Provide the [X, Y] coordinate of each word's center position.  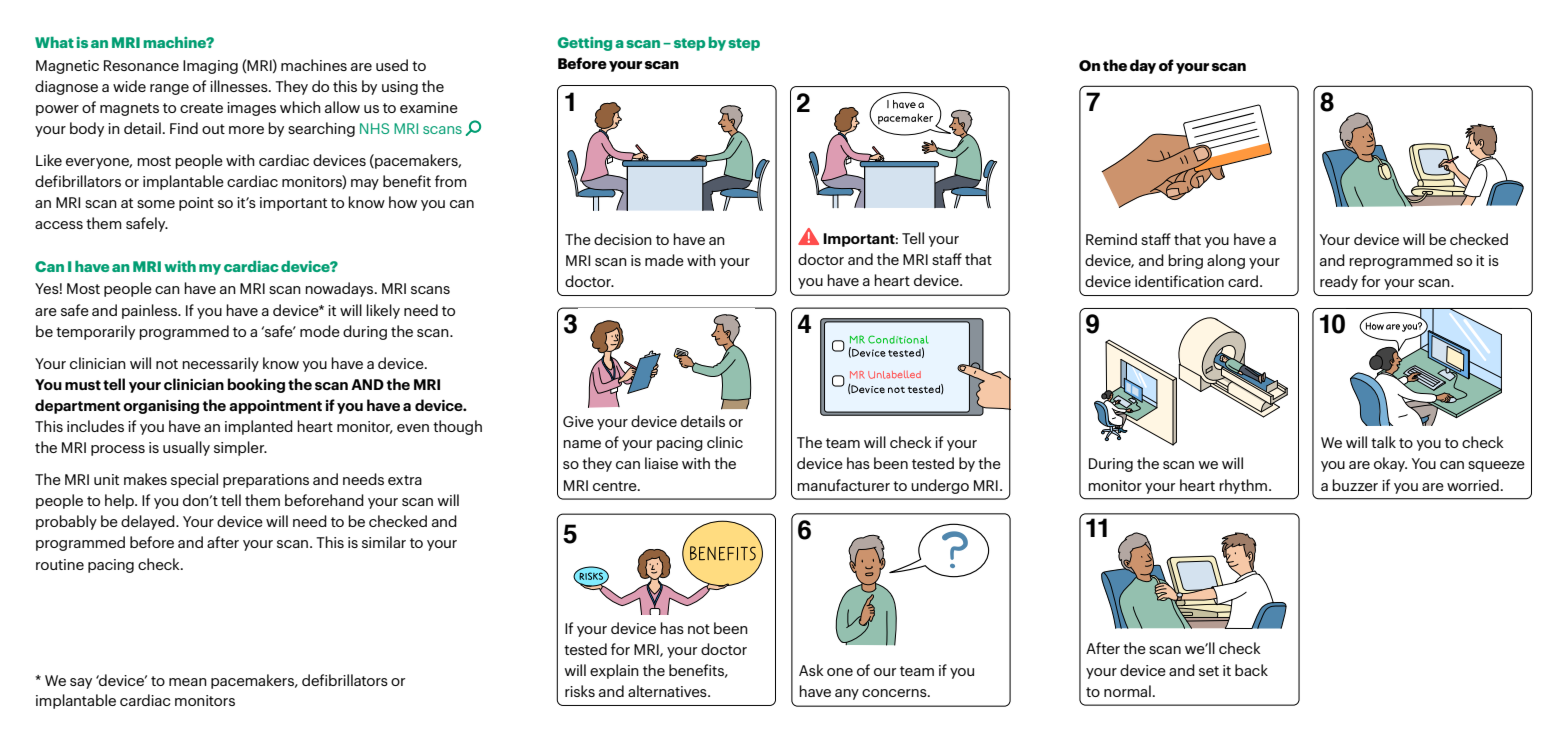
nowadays [340, 289]
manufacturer [843, 485]
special [194, 480]
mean [188, 682]
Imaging [210, 67]
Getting [585, 44]
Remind [1111, 239]
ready [1339, 282]
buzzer [1355, 485]
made [664, 260]
